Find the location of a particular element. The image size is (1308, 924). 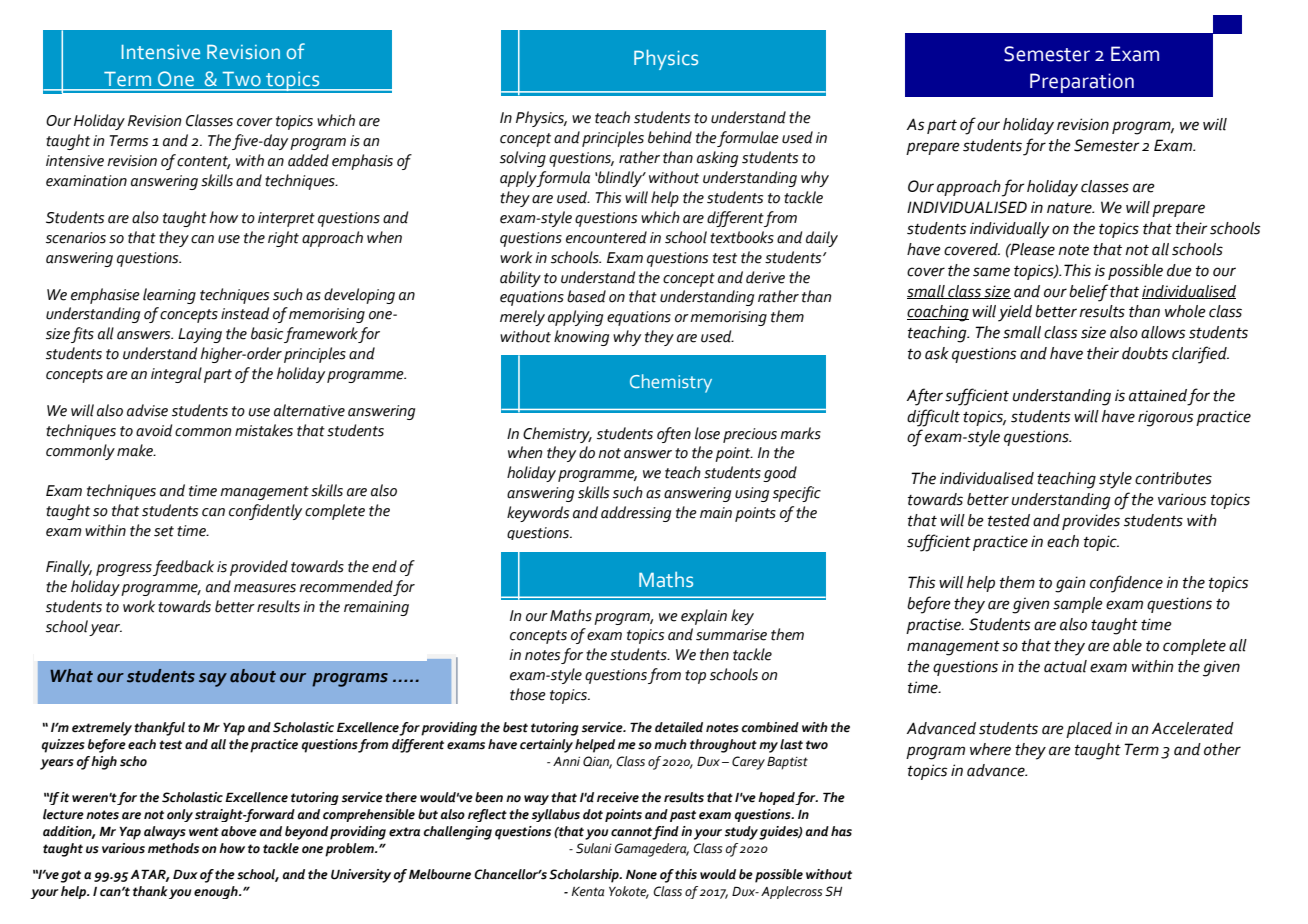

Preparation is located at coordinates (1082, 83).
